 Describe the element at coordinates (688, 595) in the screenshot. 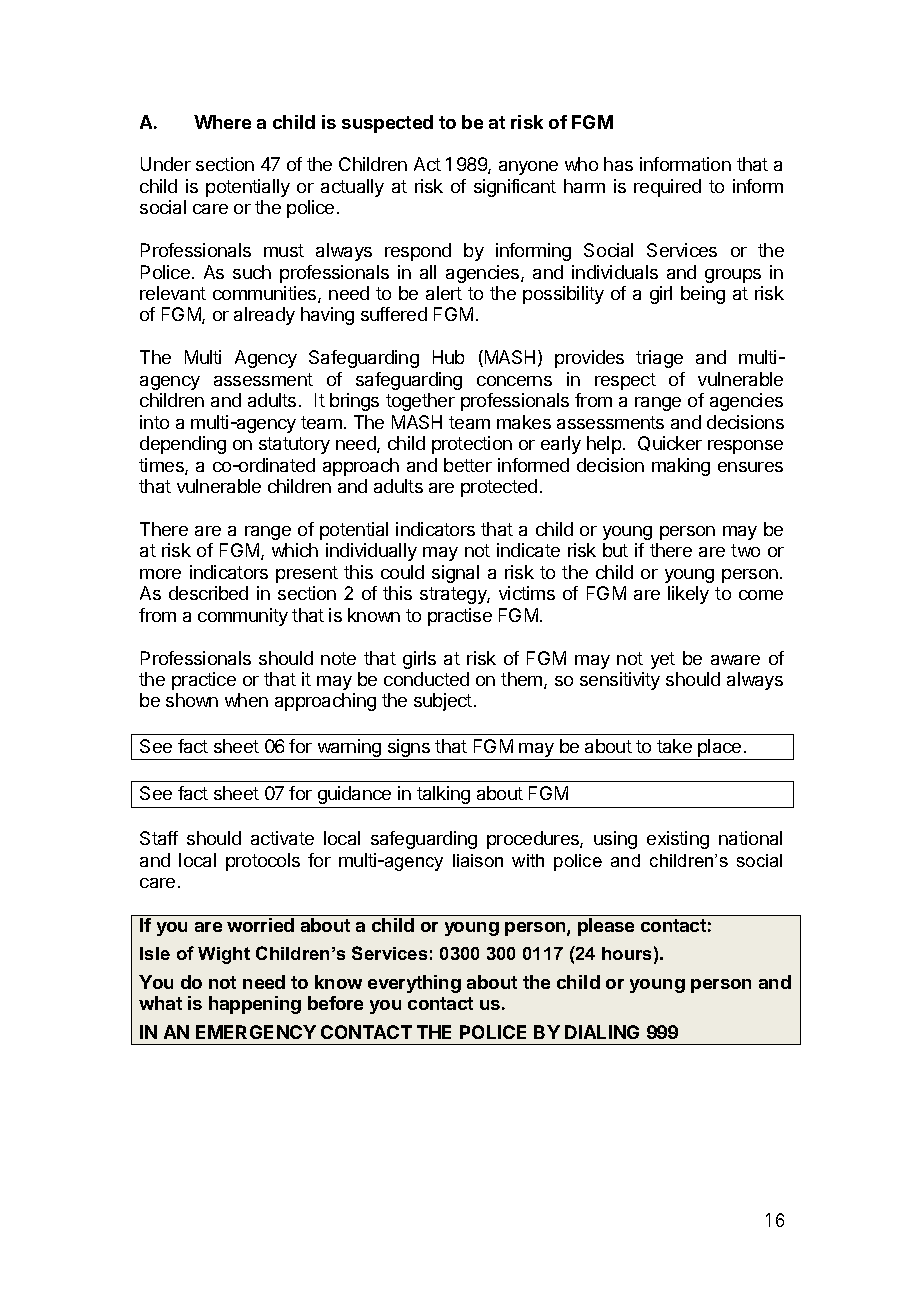

I see `likely` at that location.
